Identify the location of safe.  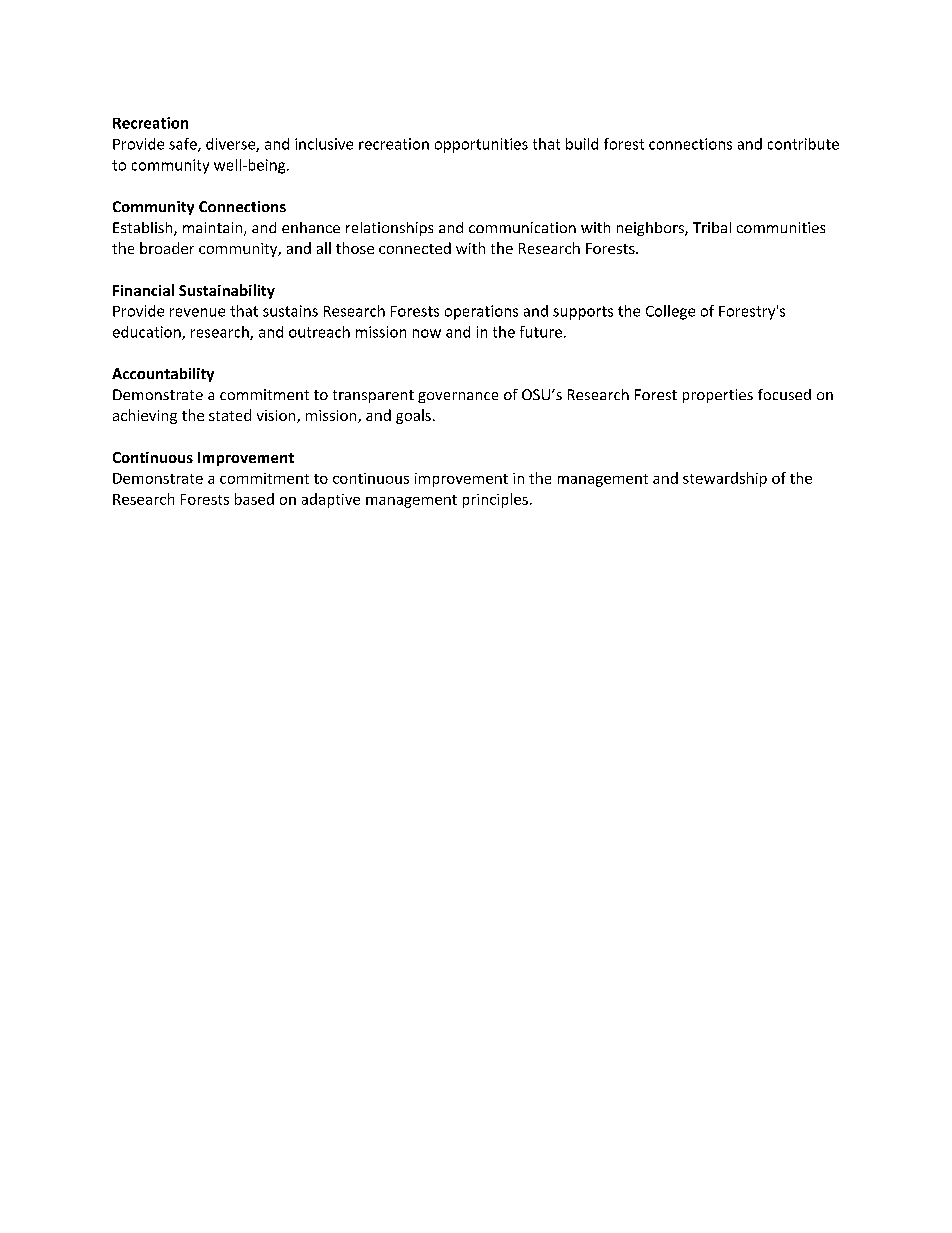
(184, 145).
